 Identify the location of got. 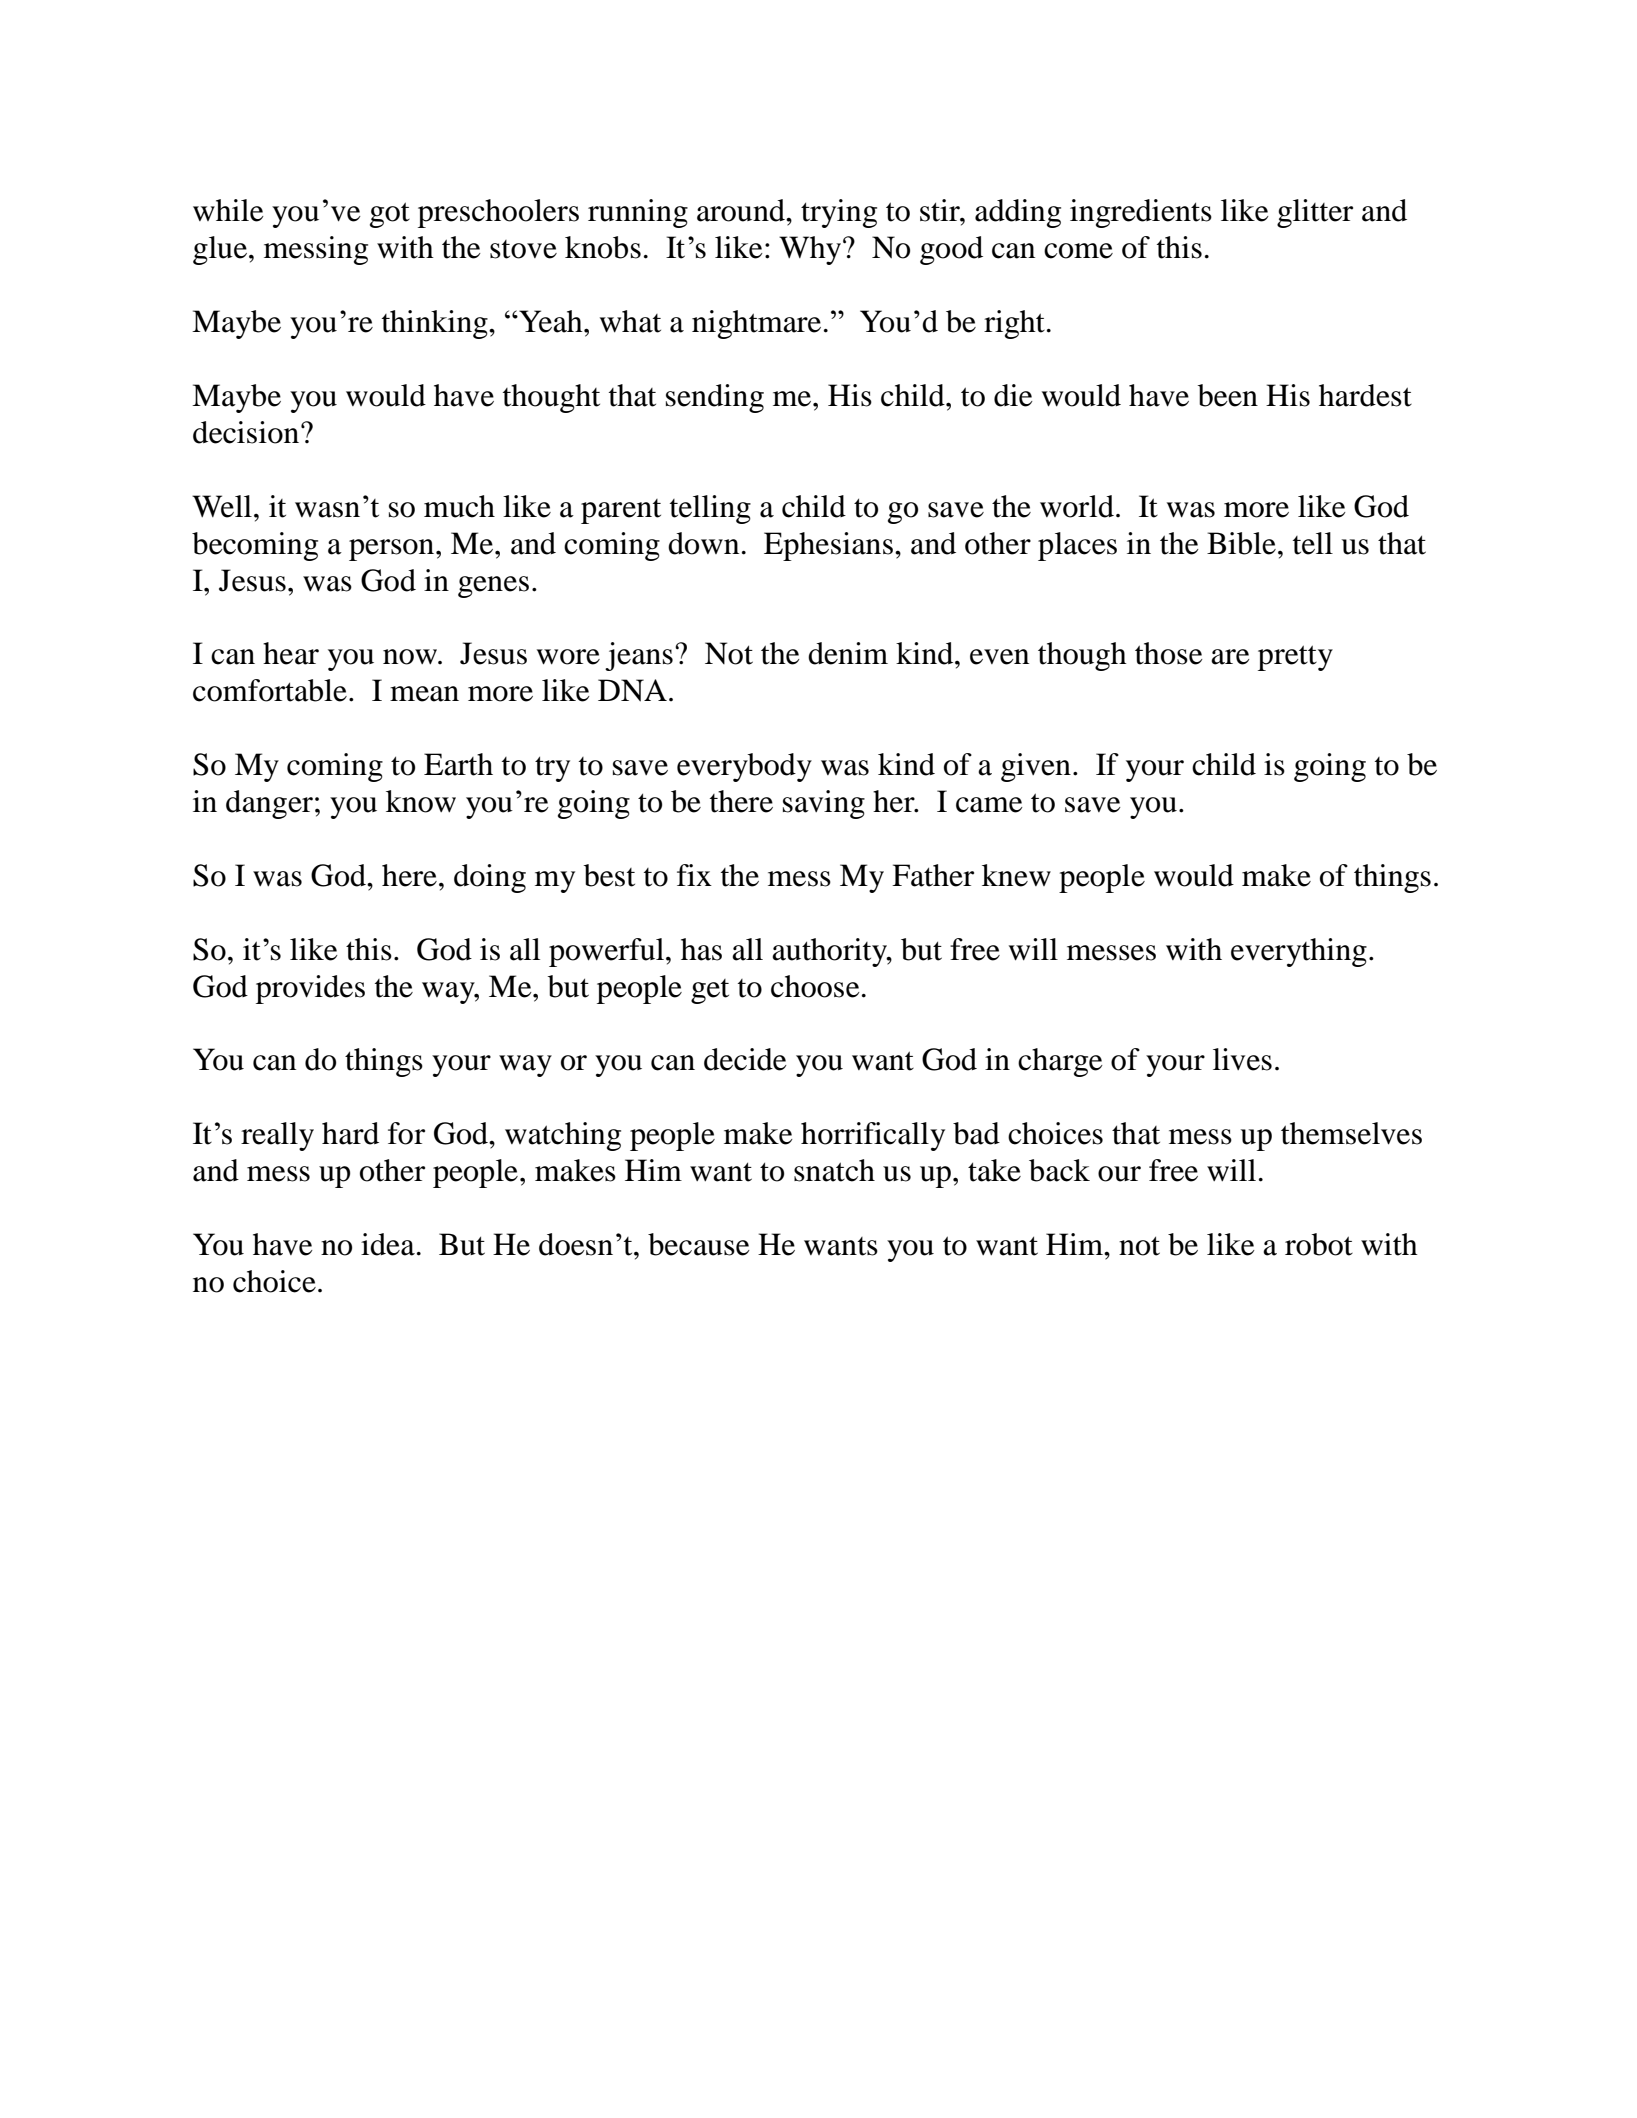
(390, 215).
